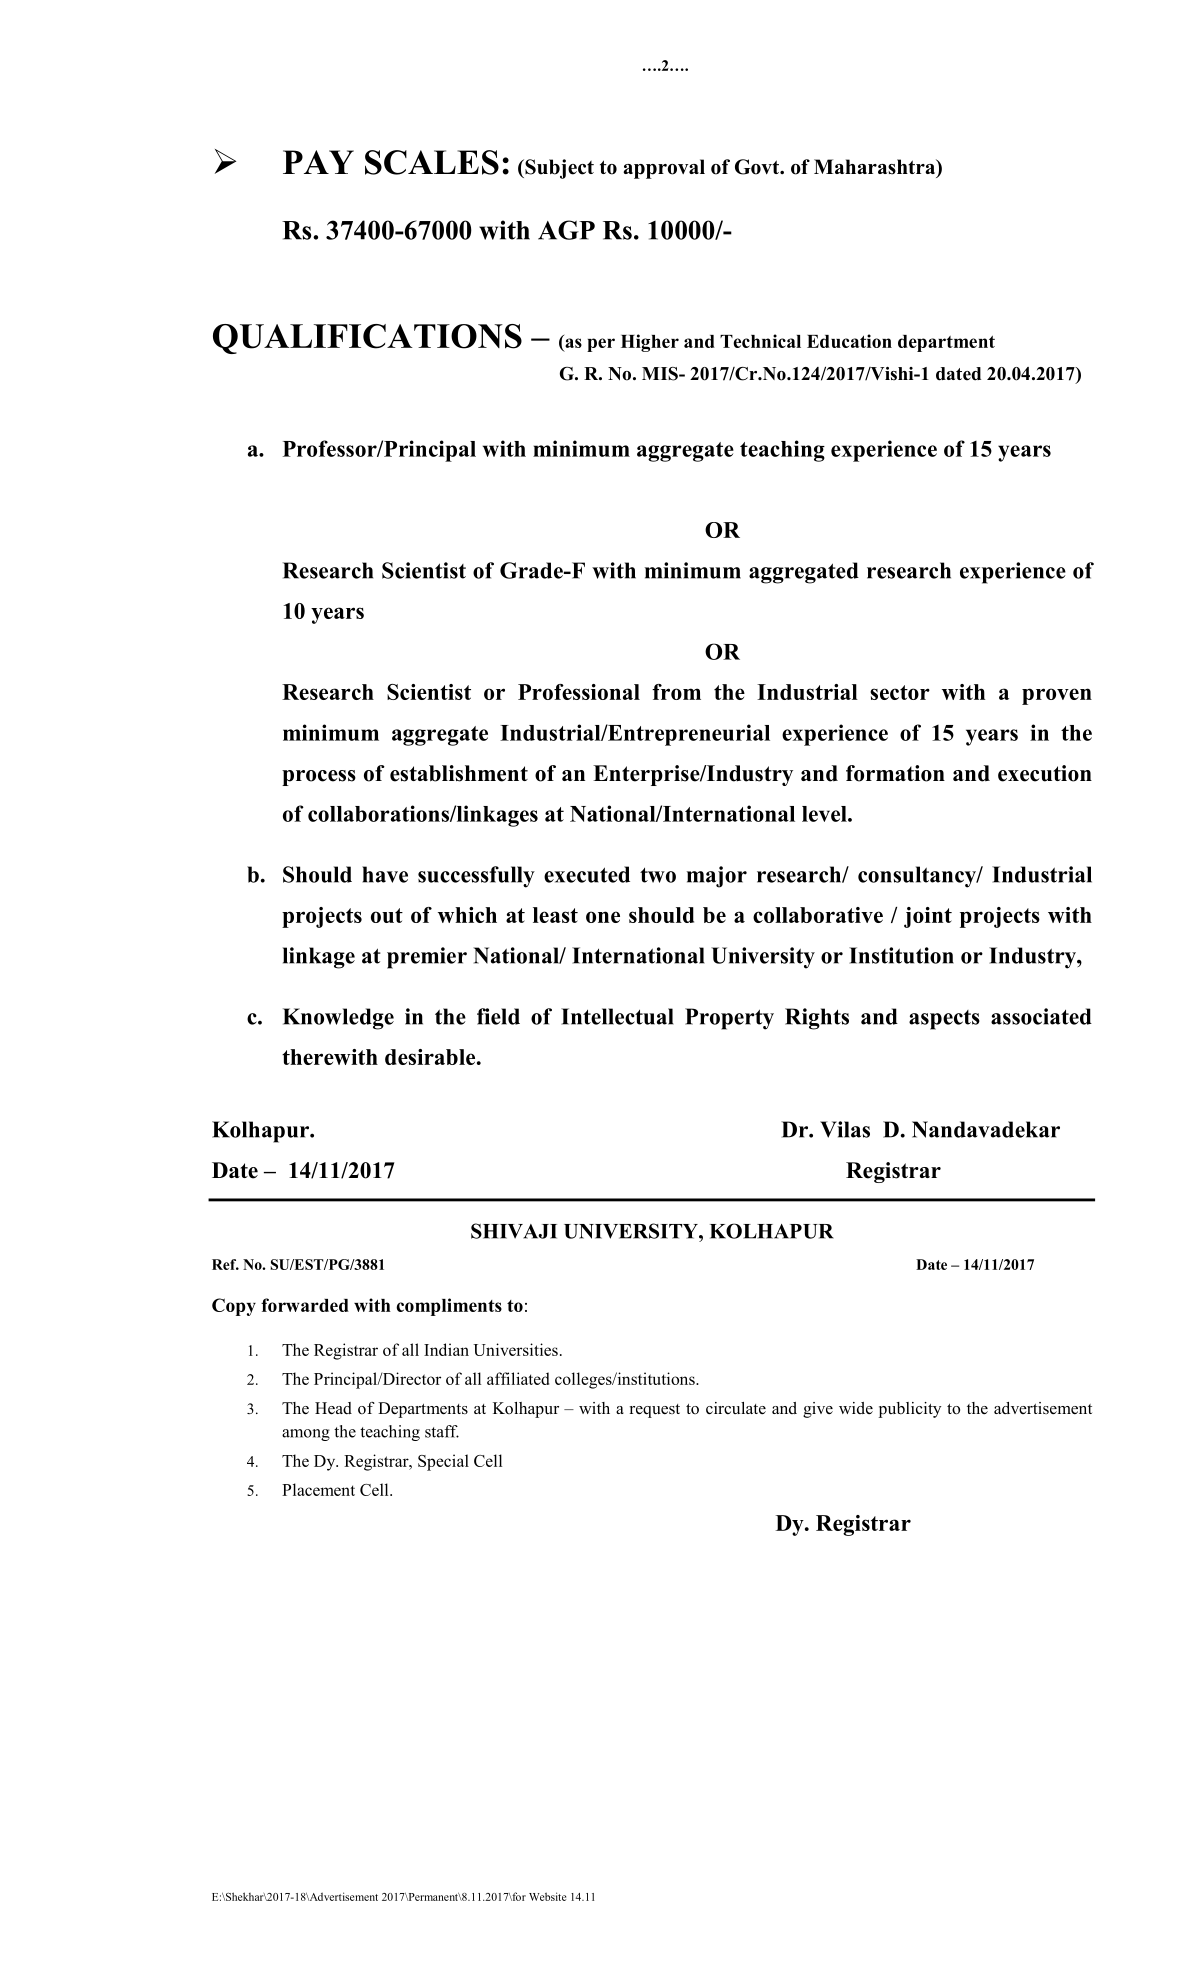 This screenshot has height=1974, width=1198. What do you see at coordinates (895, 773) in the screenshot?
I see `formation` at bounding box center [895, 773].
